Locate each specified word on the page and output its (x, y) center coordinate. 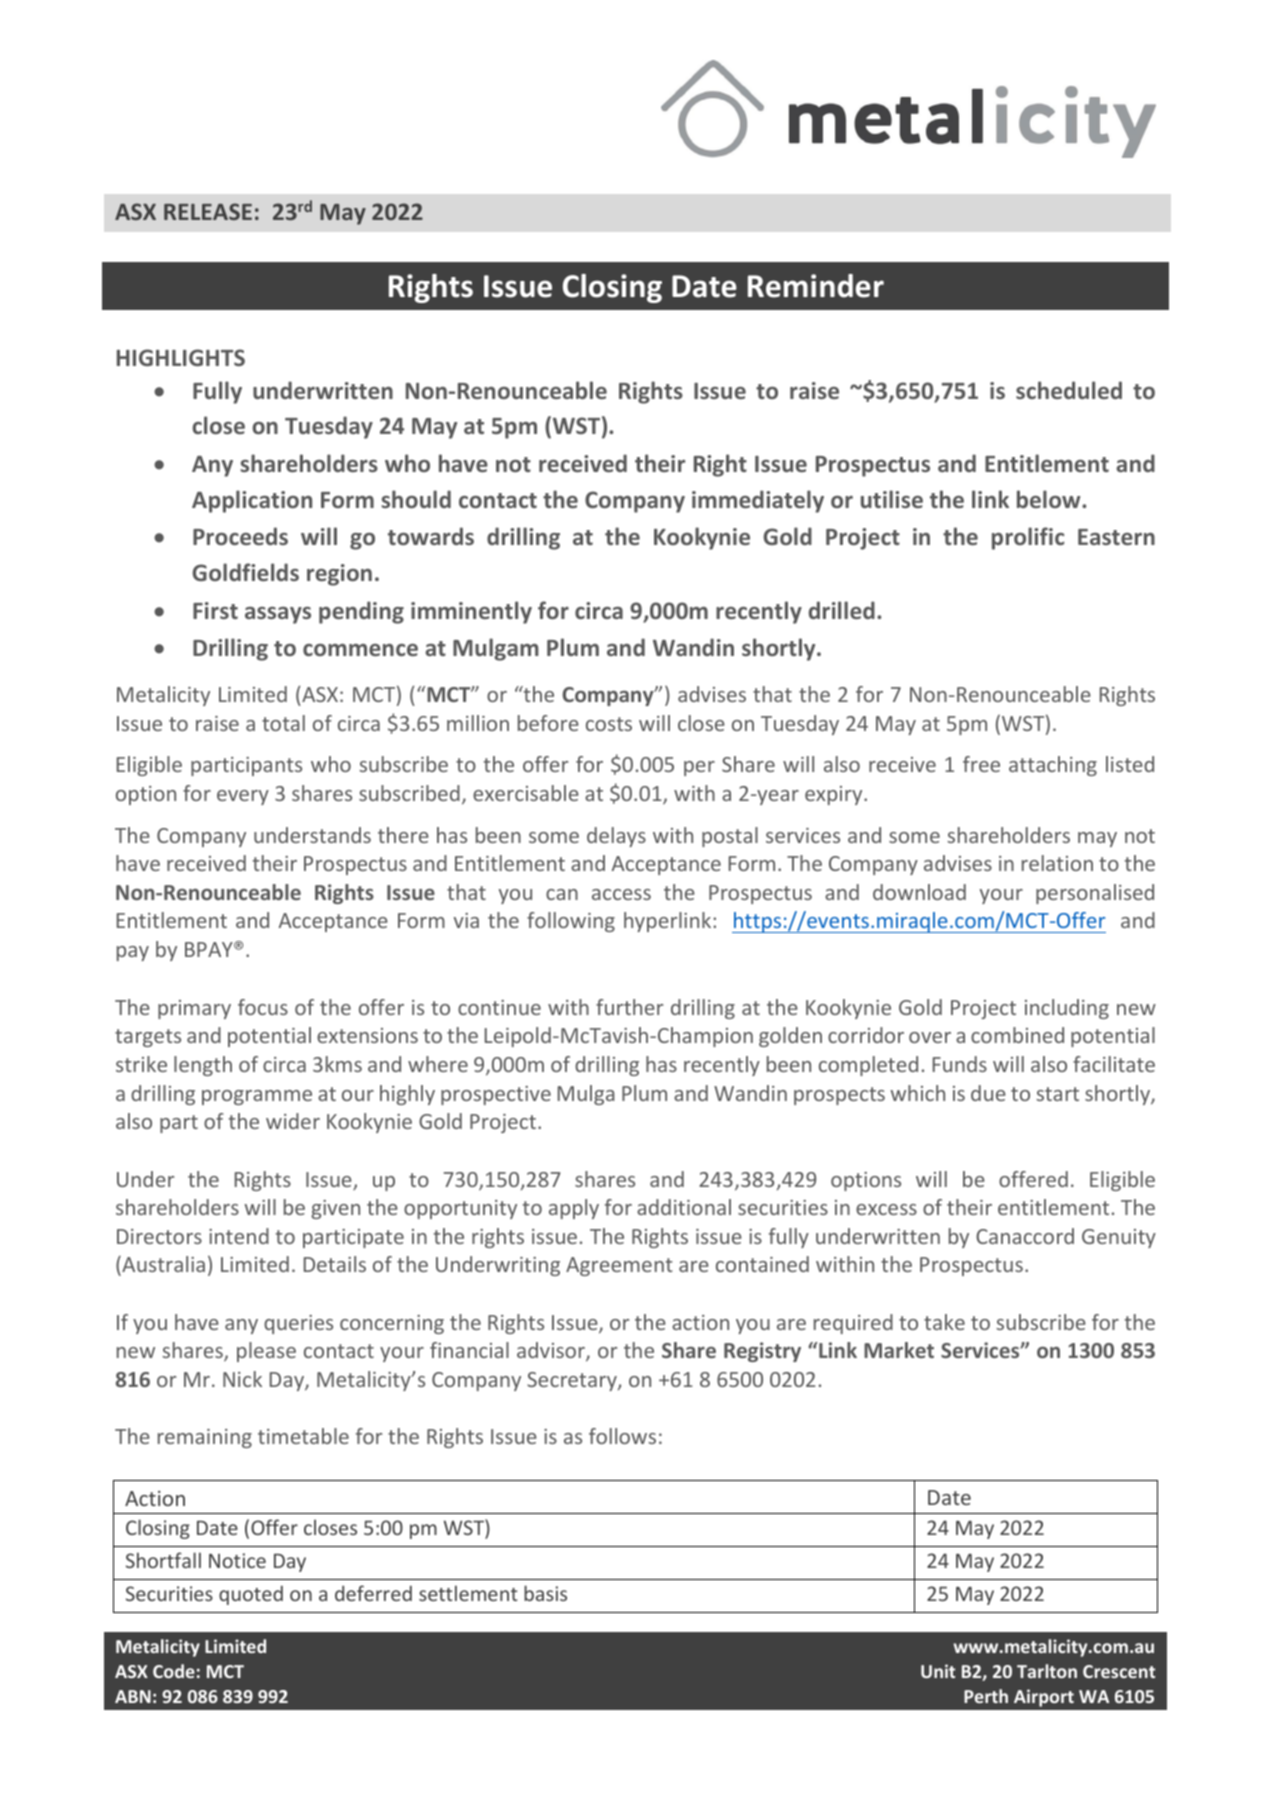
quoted (251, 1595)
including (1067, 1009)
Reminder (816, 286)
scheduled (1069, 390)
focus (263, 1007)
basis (545, 1593)
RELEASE (208, 211)
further (629, 1007)
